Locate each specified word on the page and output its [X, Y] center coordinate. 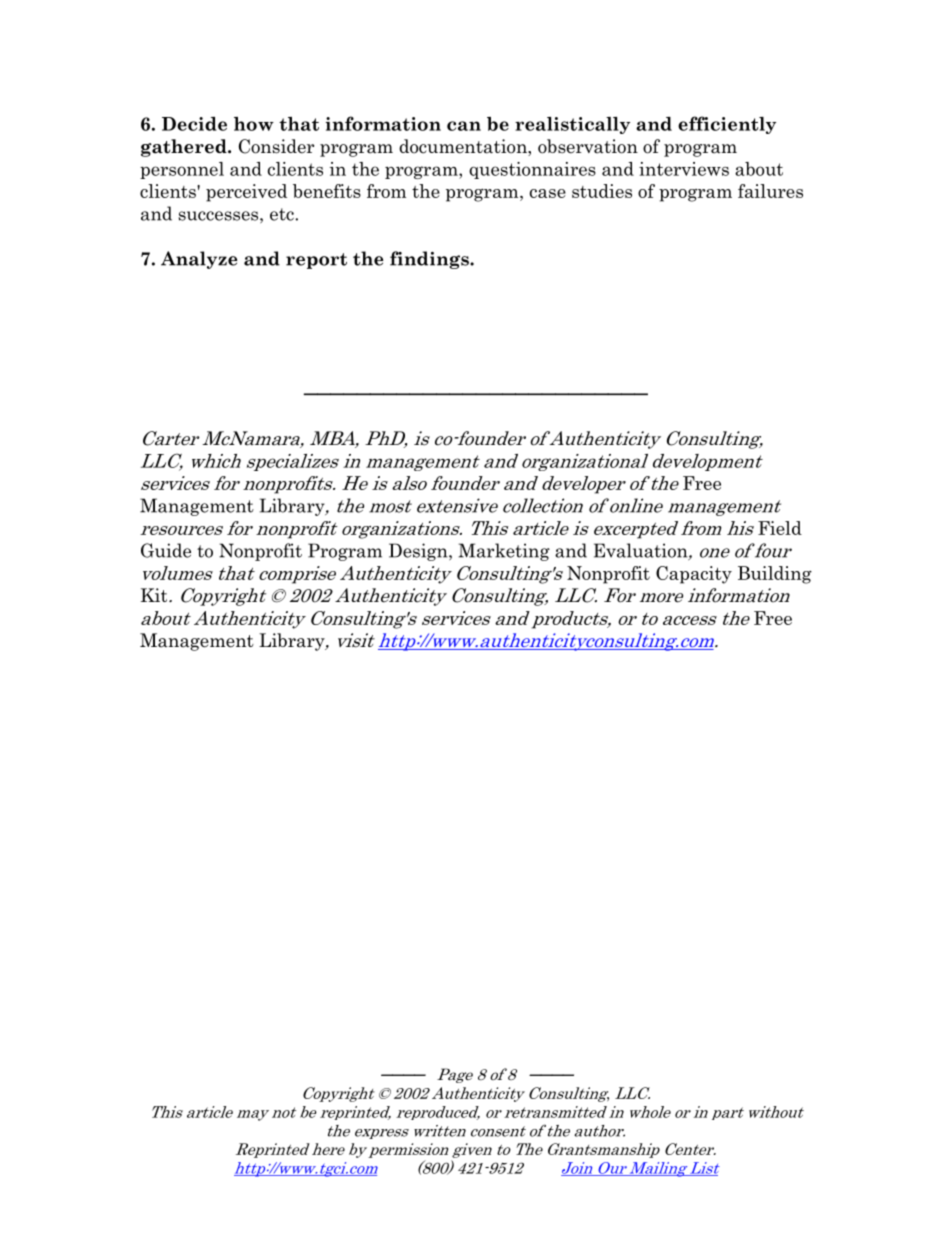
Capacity [694, 575]
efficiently [727, 125]
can [464, 126]
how [254, 124]
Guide [166, 550]
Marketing [504, 552]
